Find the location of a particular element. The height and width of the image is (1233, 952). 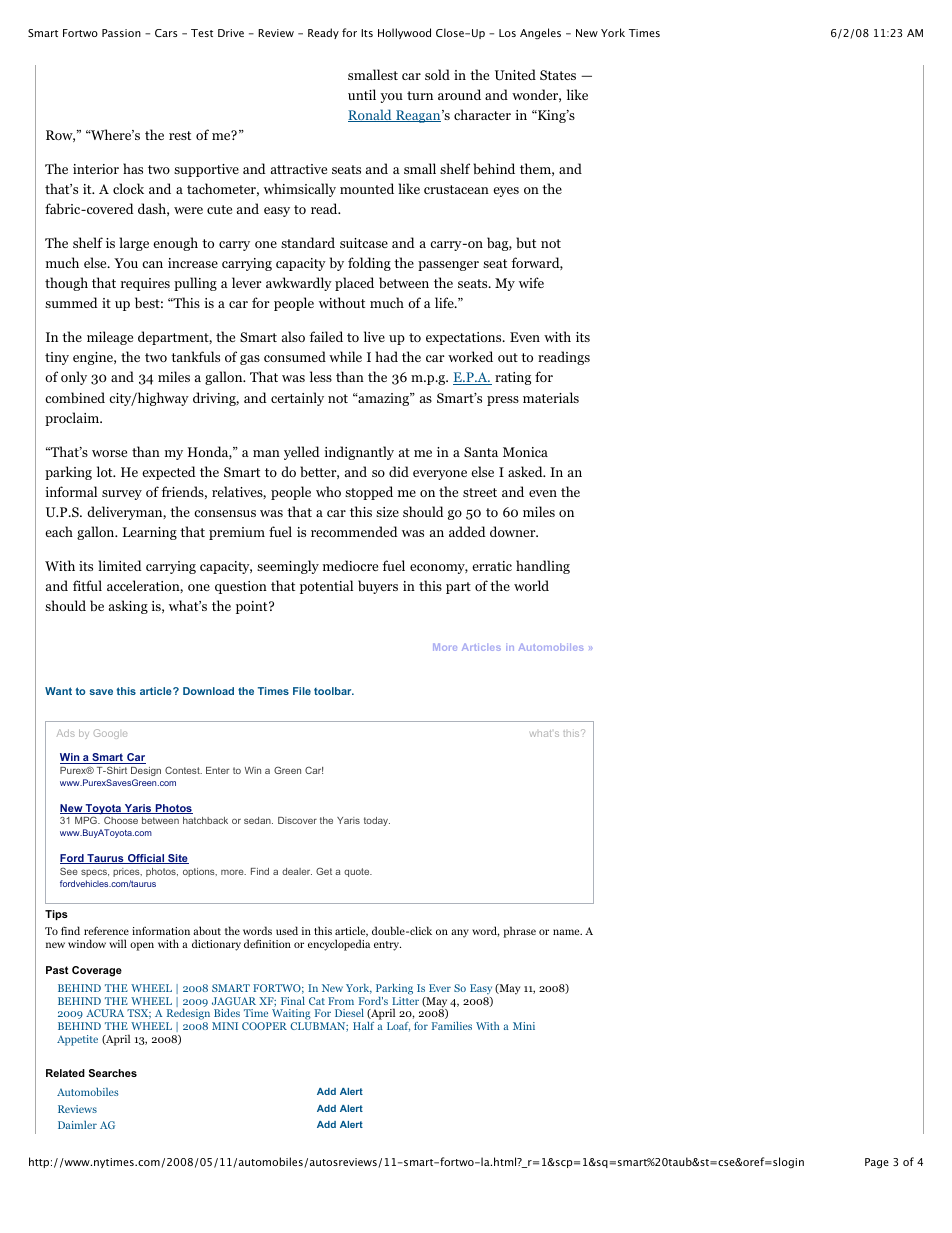

Enter is located at coordinates (217, 770).
